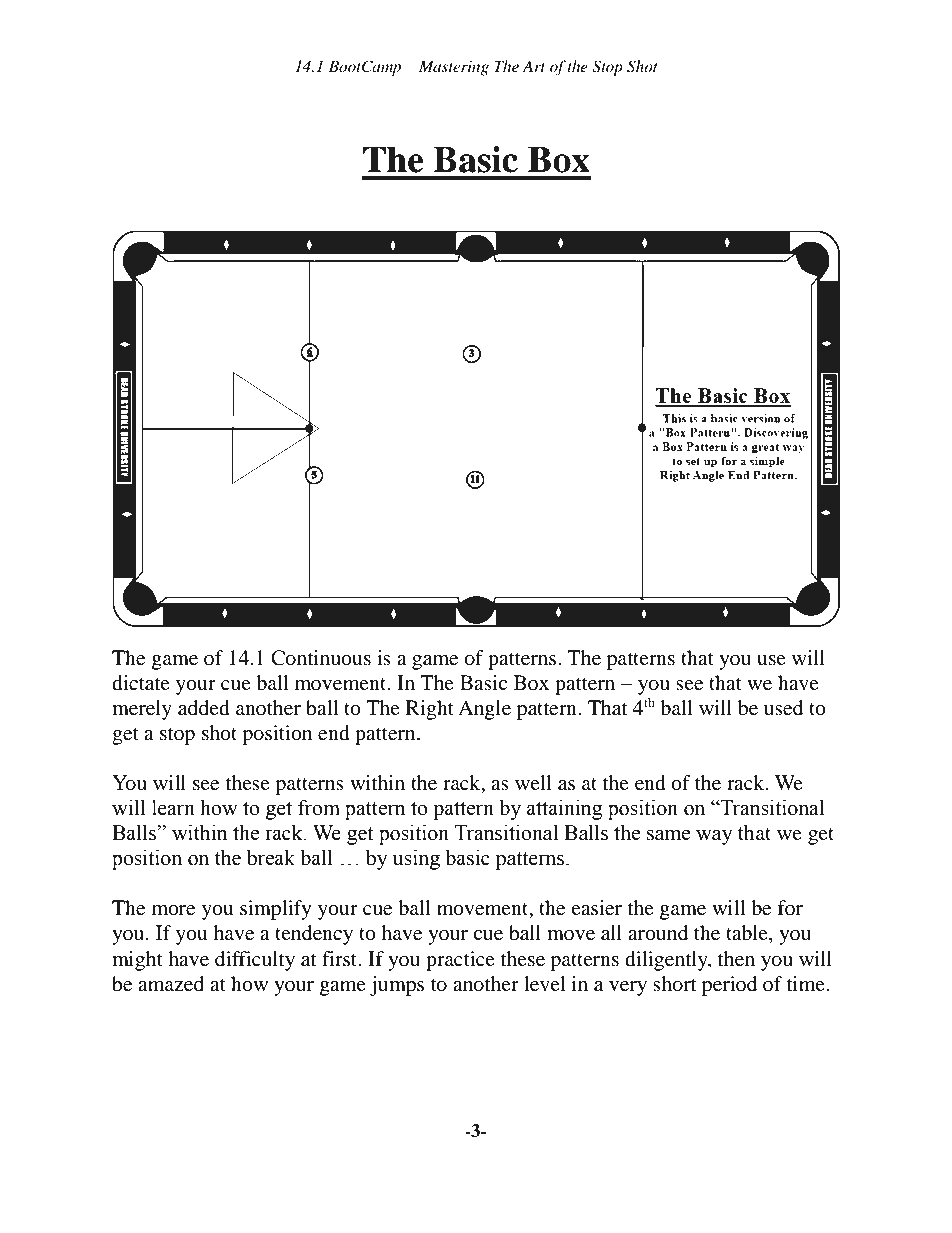  Describe the element at coordinates (255, 961) in the image. I see `difficulty` at that location.
